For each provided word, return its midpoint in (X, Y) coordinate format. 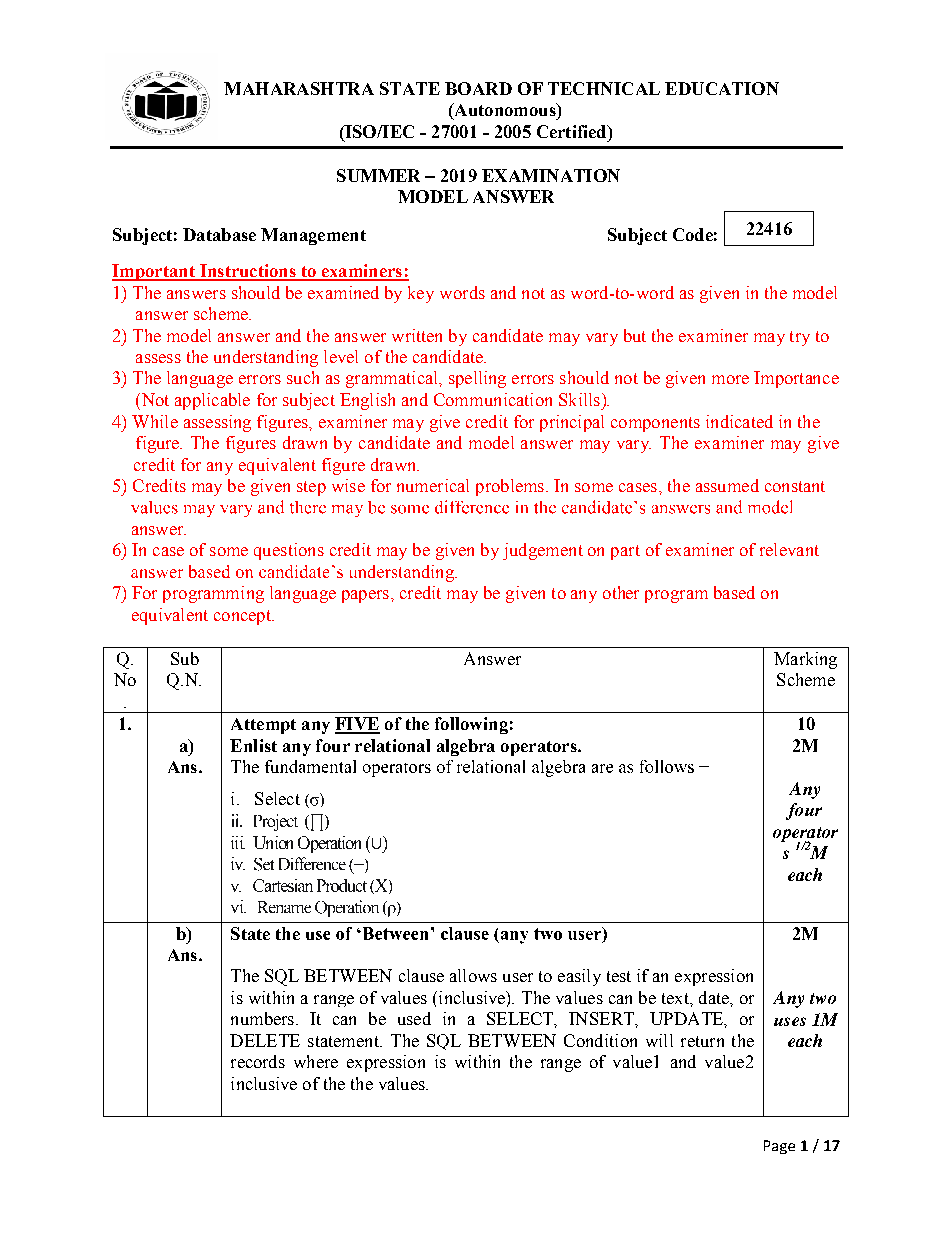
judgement (543, 551)
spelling (477, 379)
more (730, 379)
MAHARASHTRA (299, 88)
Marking (805, 660)
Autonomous (505, 111)
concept (243, 617)
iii (238, 842)
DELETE (265, 1040)
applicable (212, 401)
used (414, 1018)
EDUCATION (722, 88)
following (471, 725)
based (734, 592)
